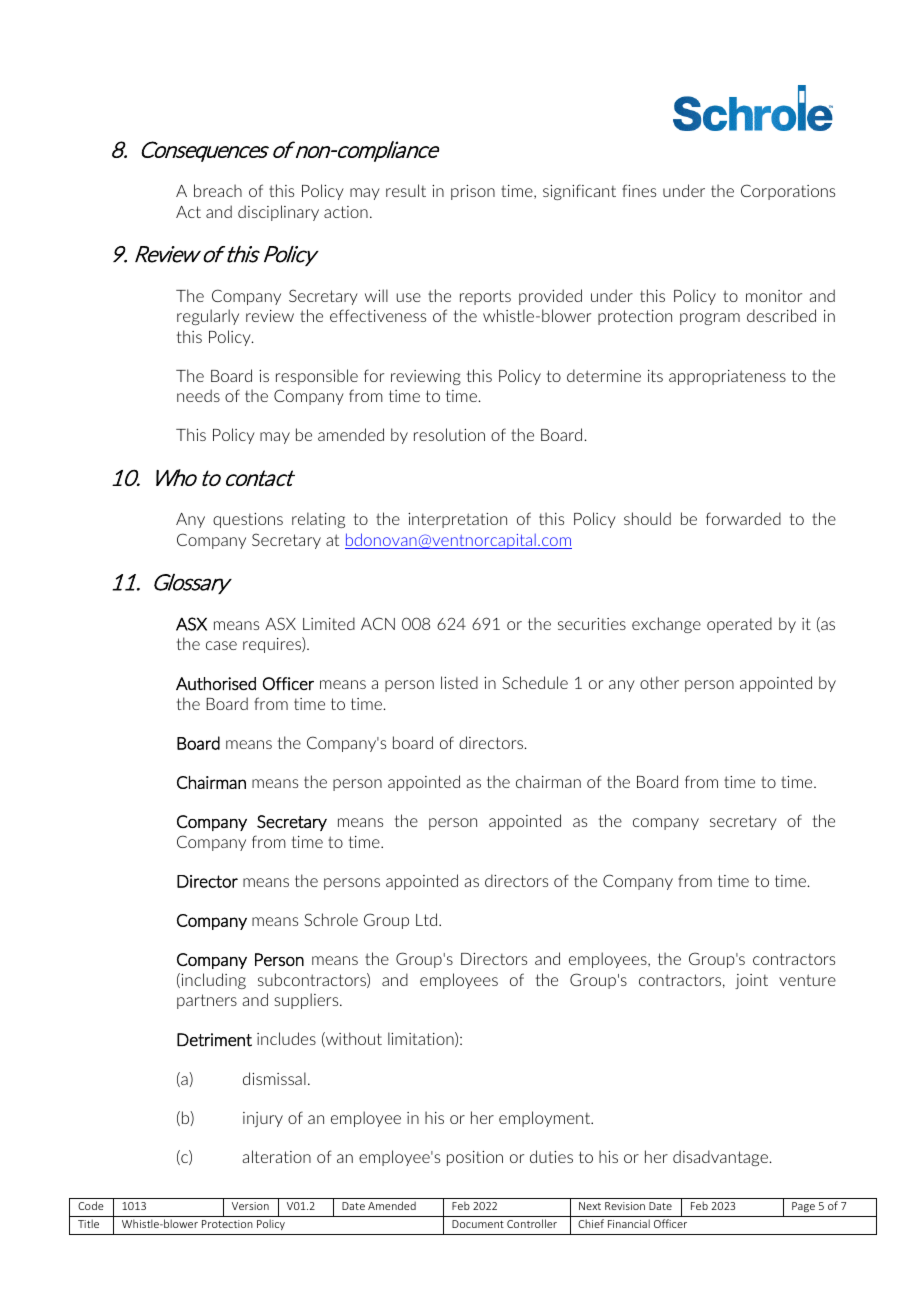 The height and width of the screenshot is (1308, 924). Describe the element at coordinates (659, 682) in the screenshot. I see `other` at that location.
